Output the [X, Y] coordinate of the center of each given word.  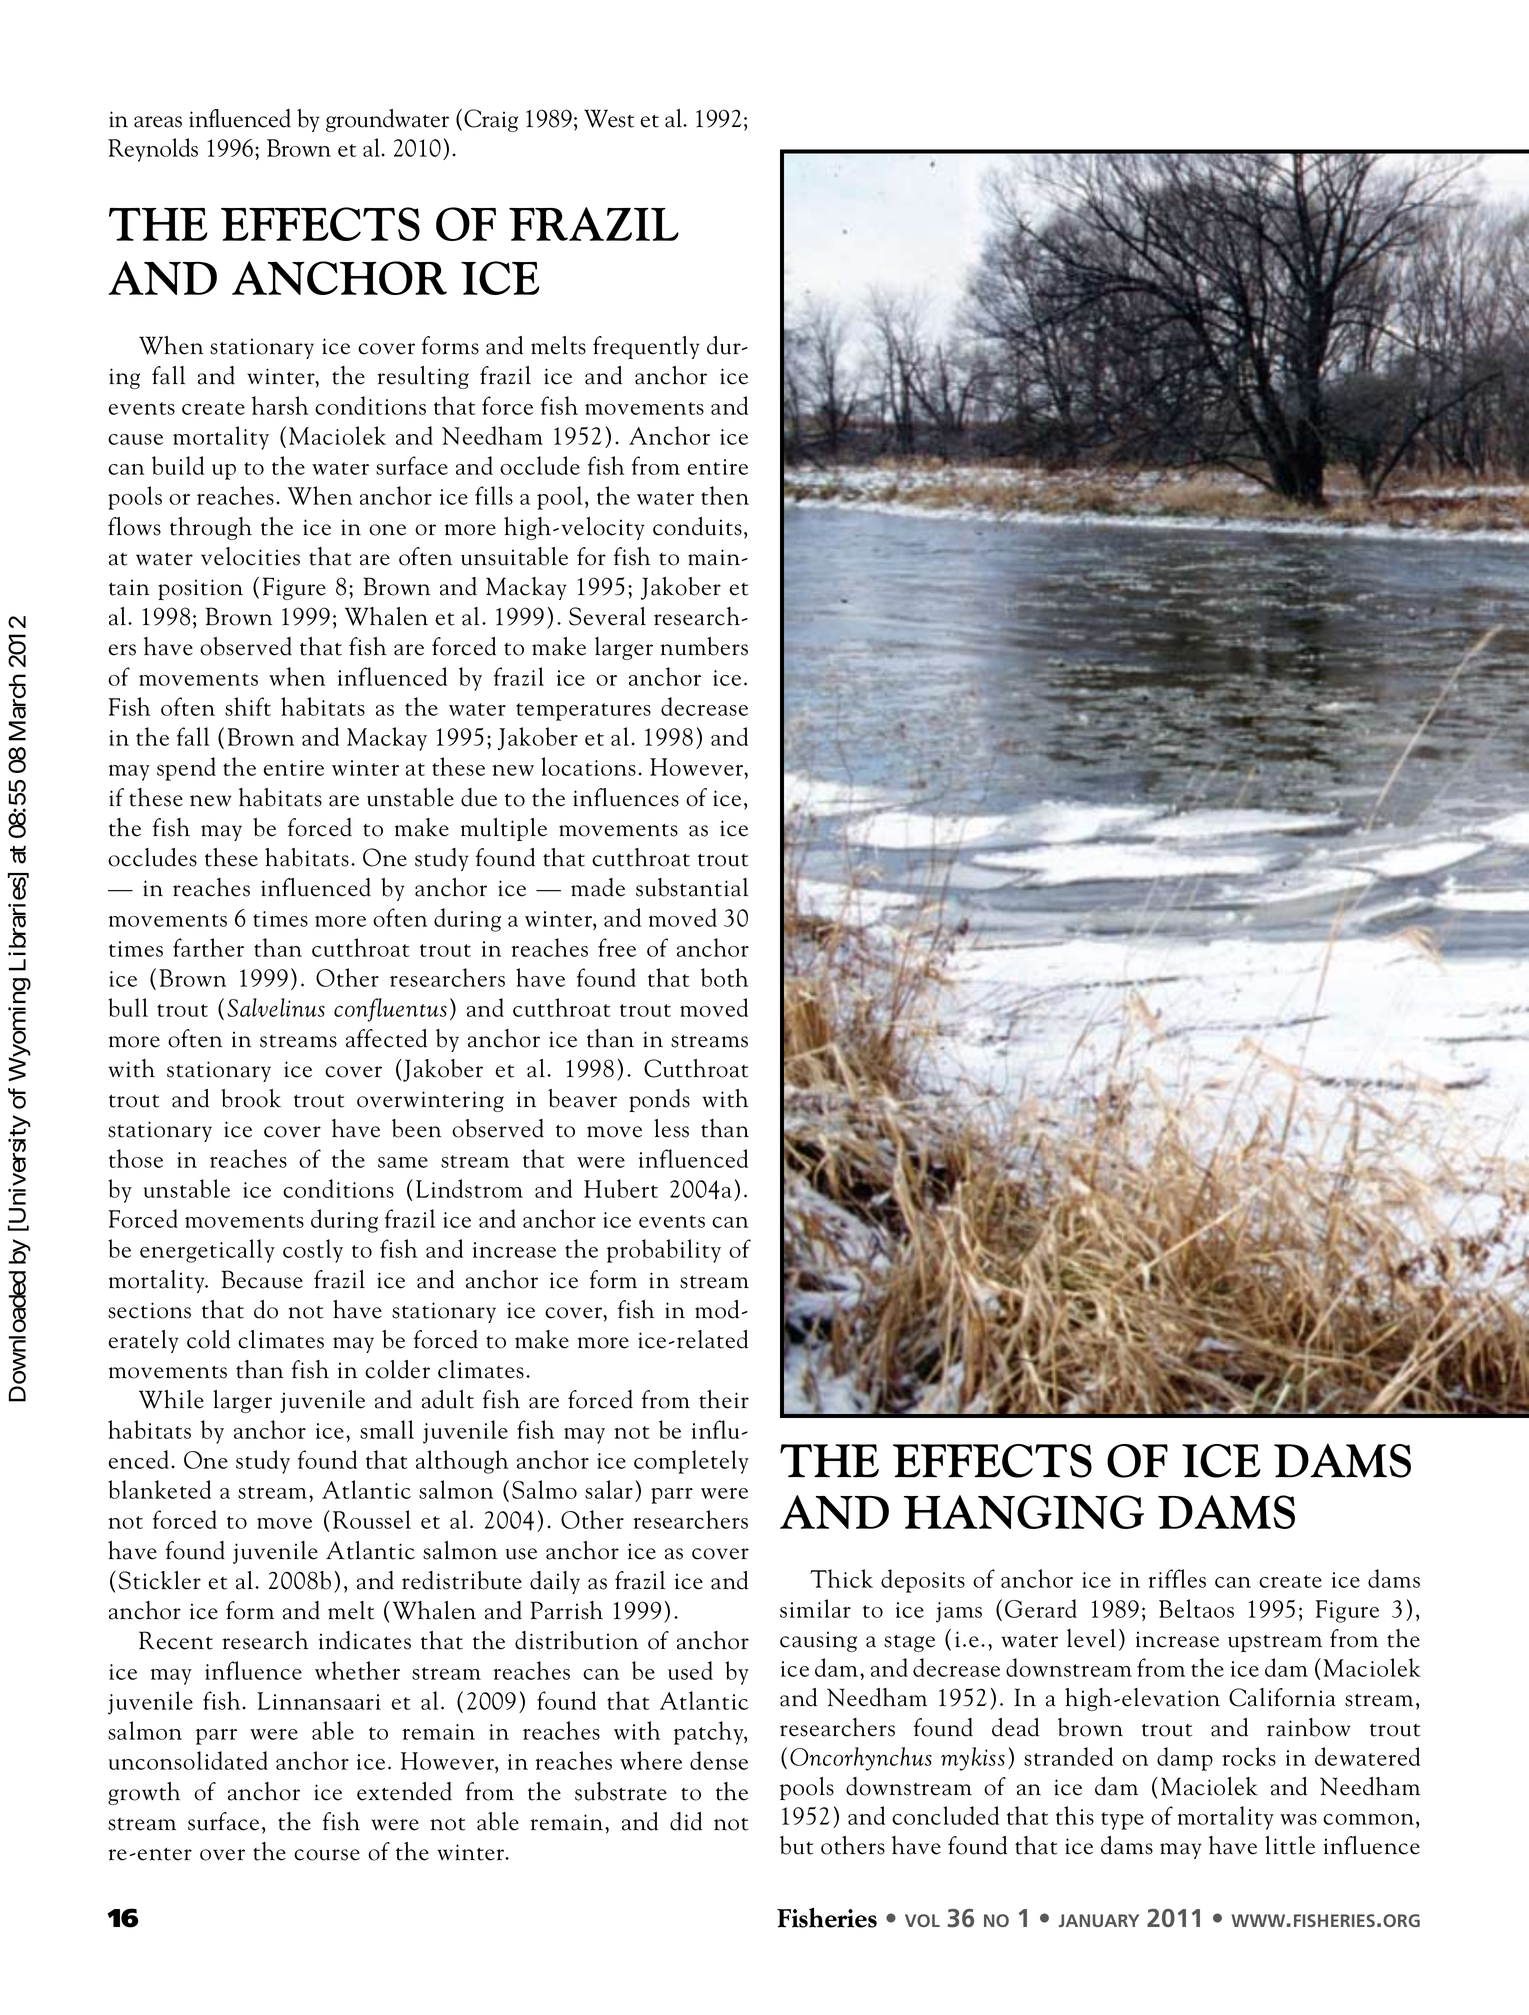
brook [251, 1098]
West [609, 118]
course [327, 1855]
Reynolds [153, 150]
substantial [692, 887]
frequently [646, 347]
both [724, 977]
